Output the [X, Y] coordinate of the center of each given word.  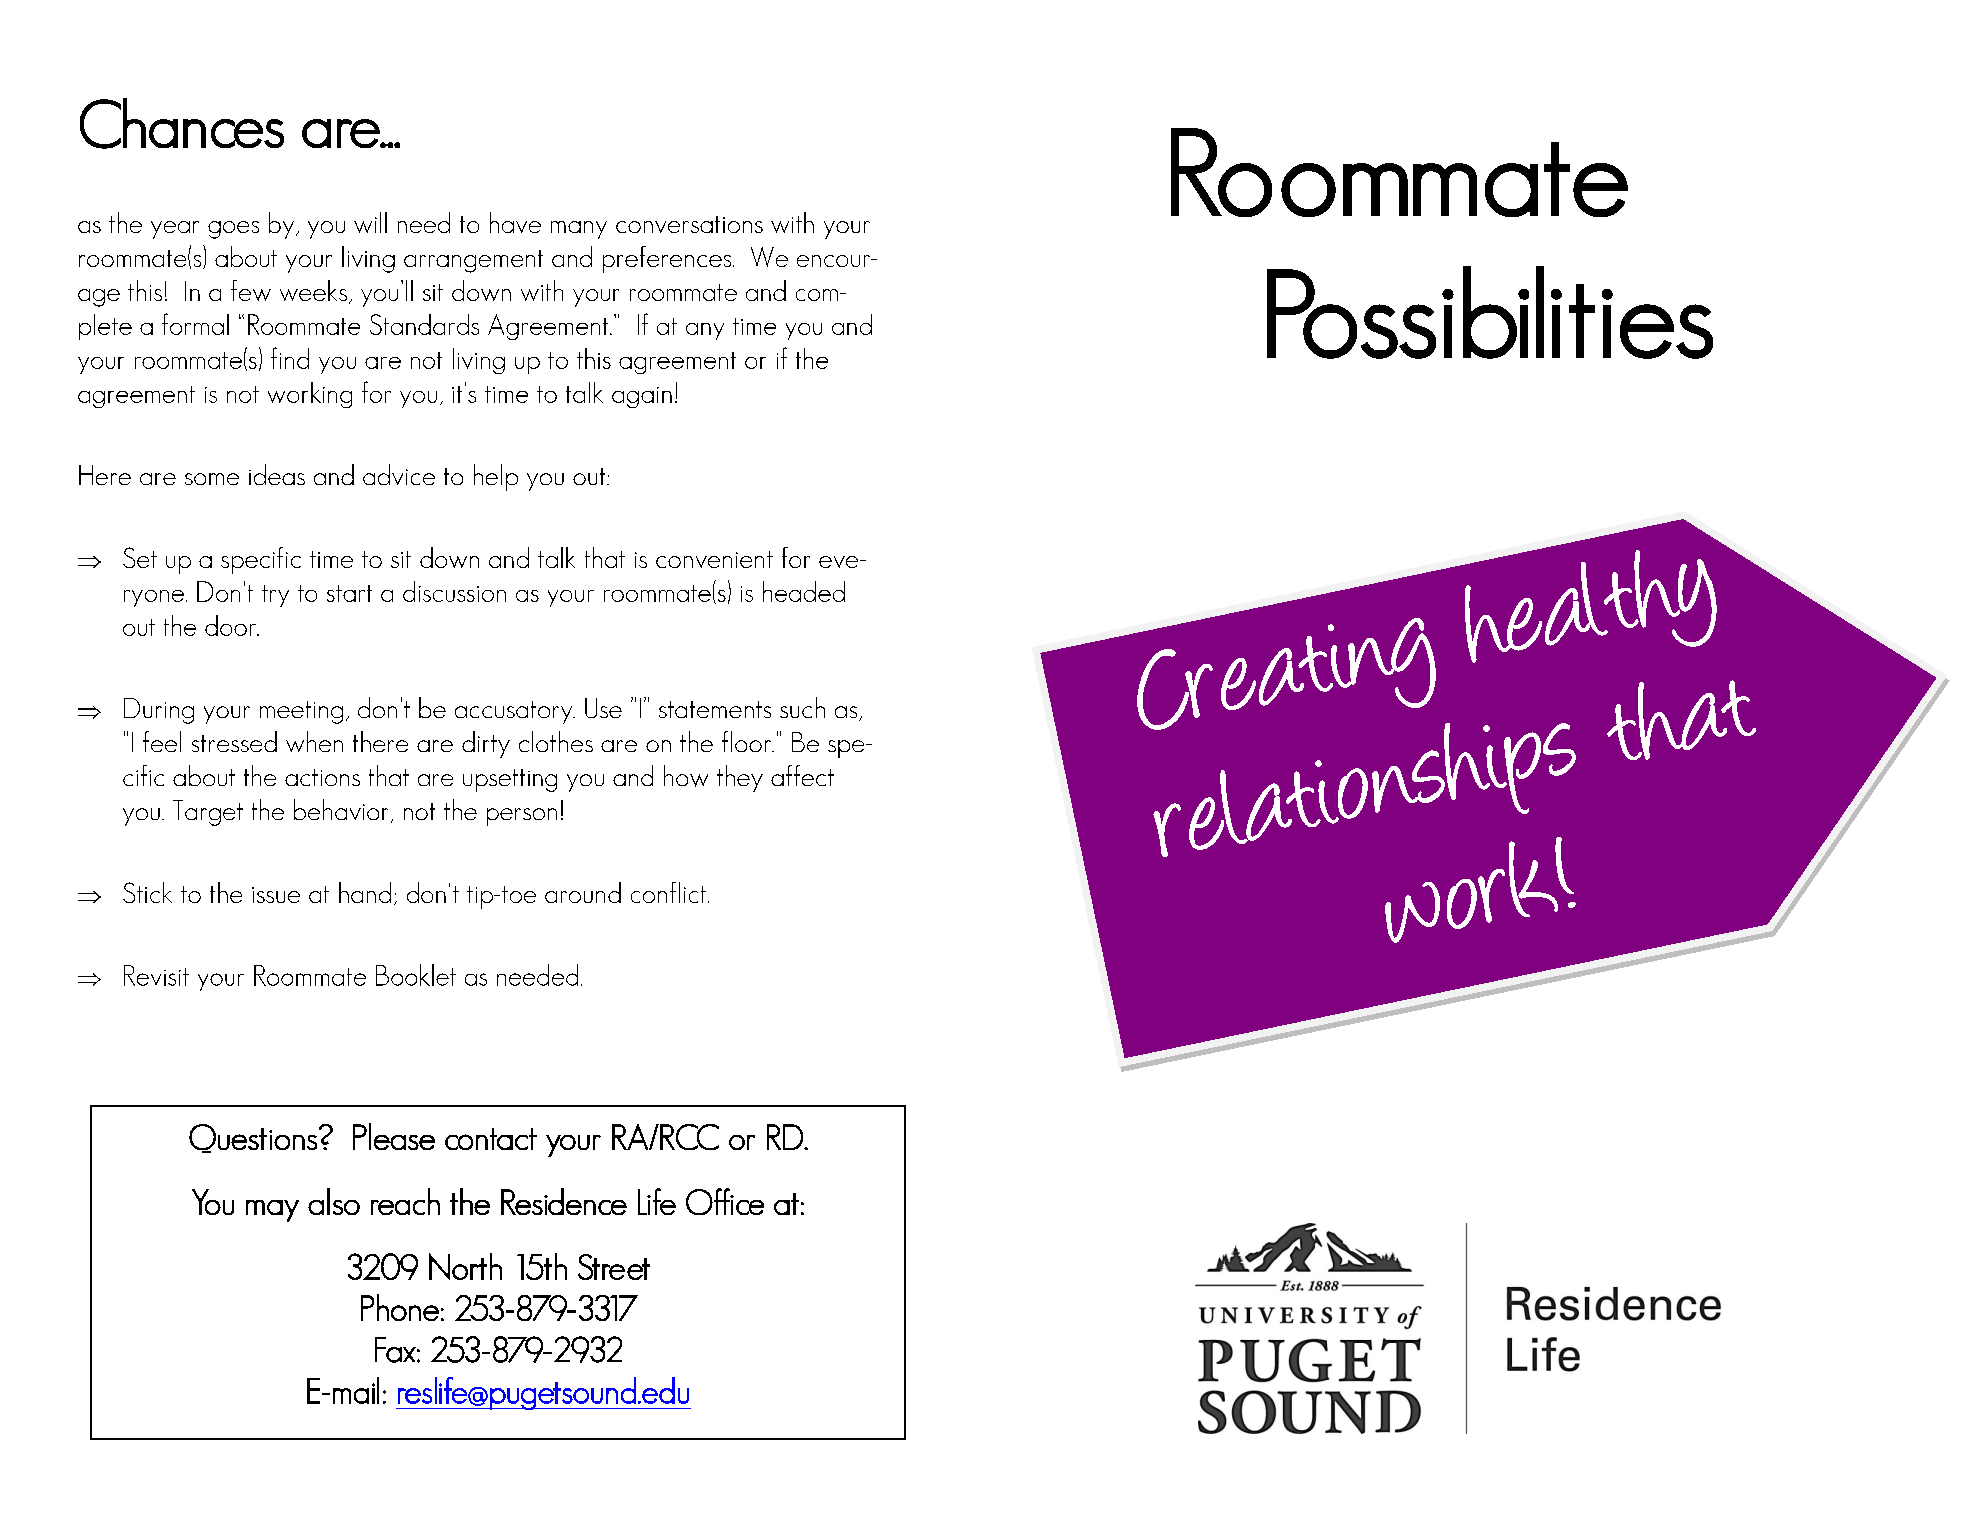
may [272, 1211]
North [465, 1266]
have [515, 222]
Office [725, 1201]
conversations [689, 224]
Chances [182, 123]
